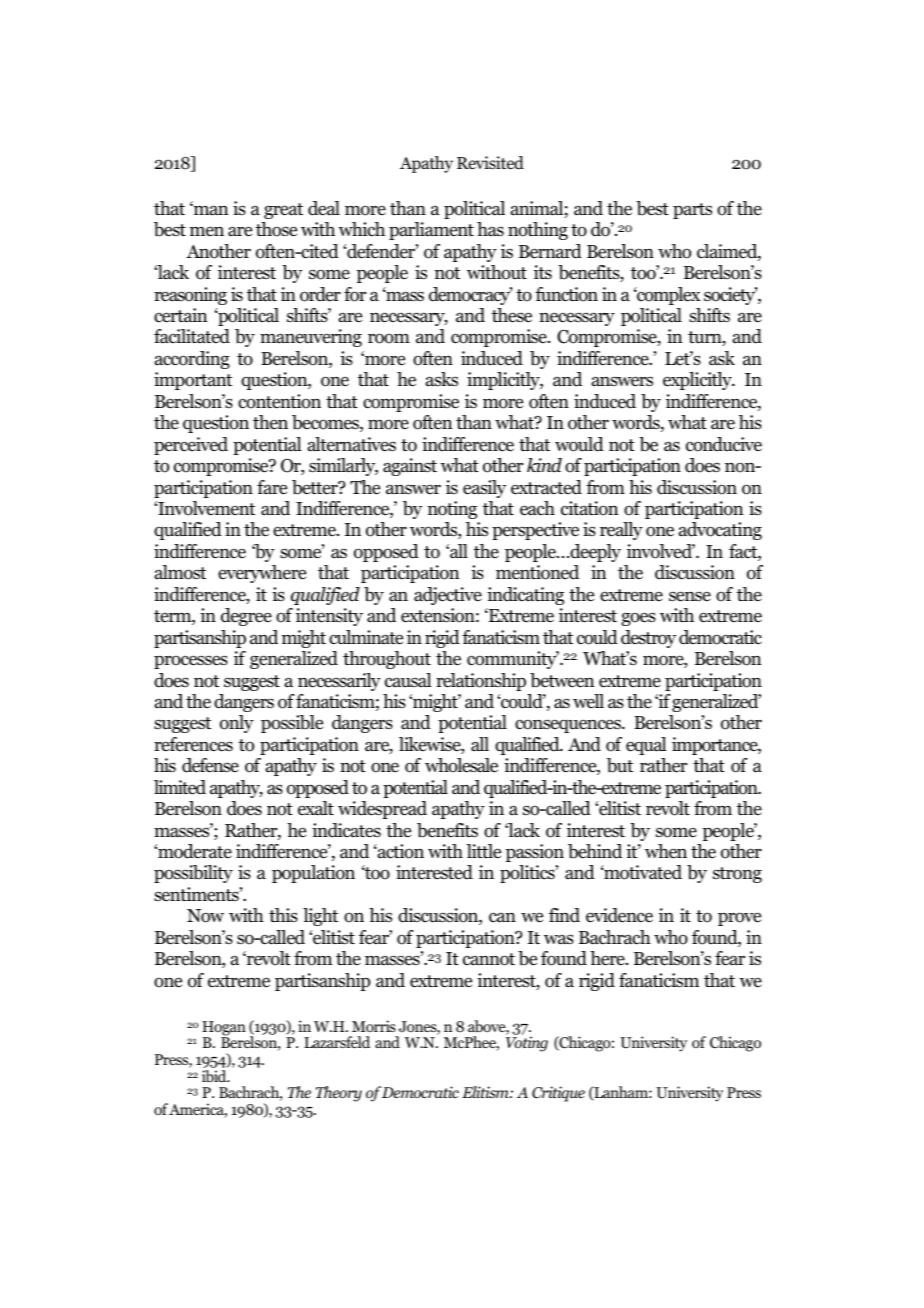 The image size is (924, 1308). What do you see at coordinates (283, 211) in the page?
I see `great` at bounding box center [283, 211].
